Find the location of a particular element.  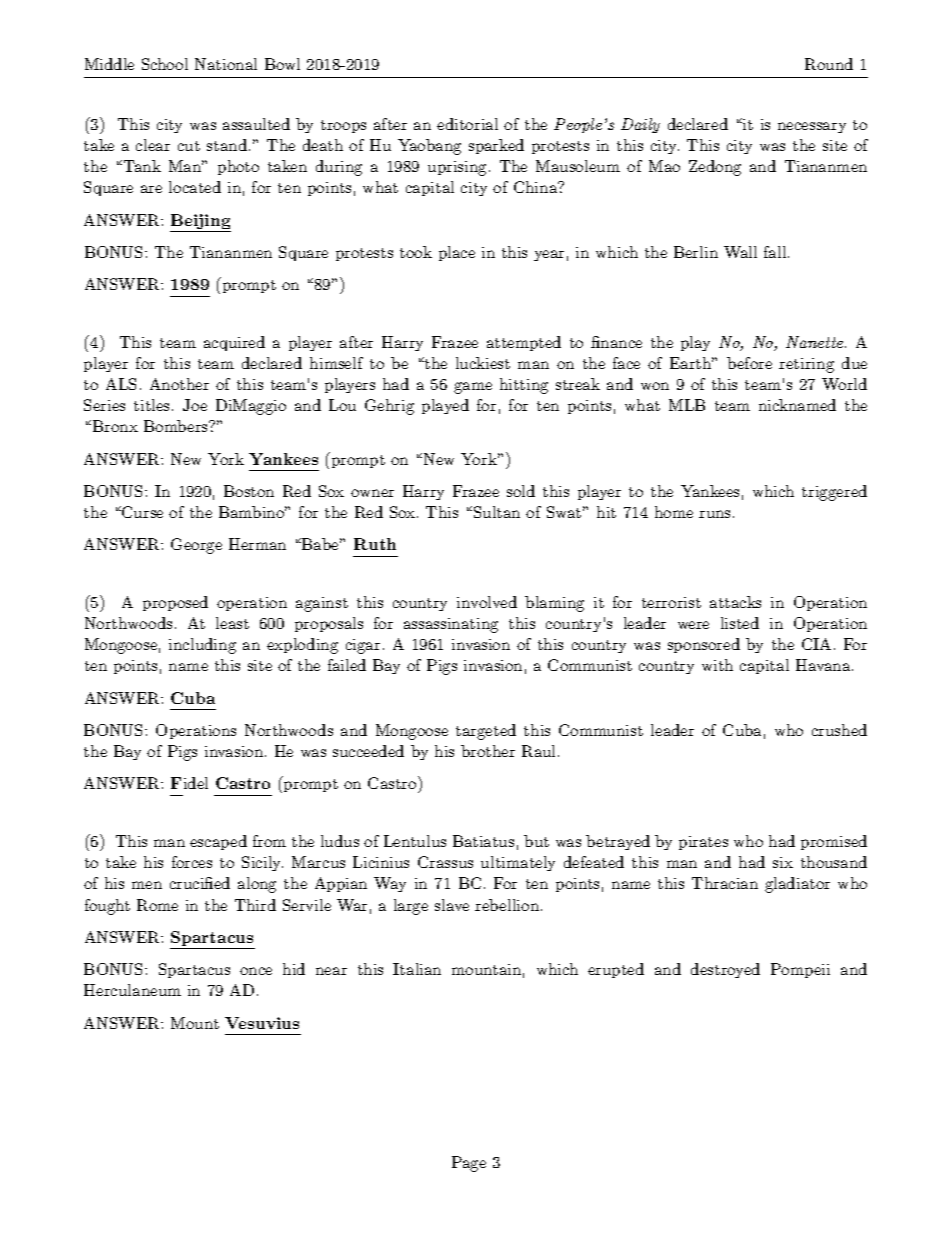

necessary is located at coordinates (812, 127).
